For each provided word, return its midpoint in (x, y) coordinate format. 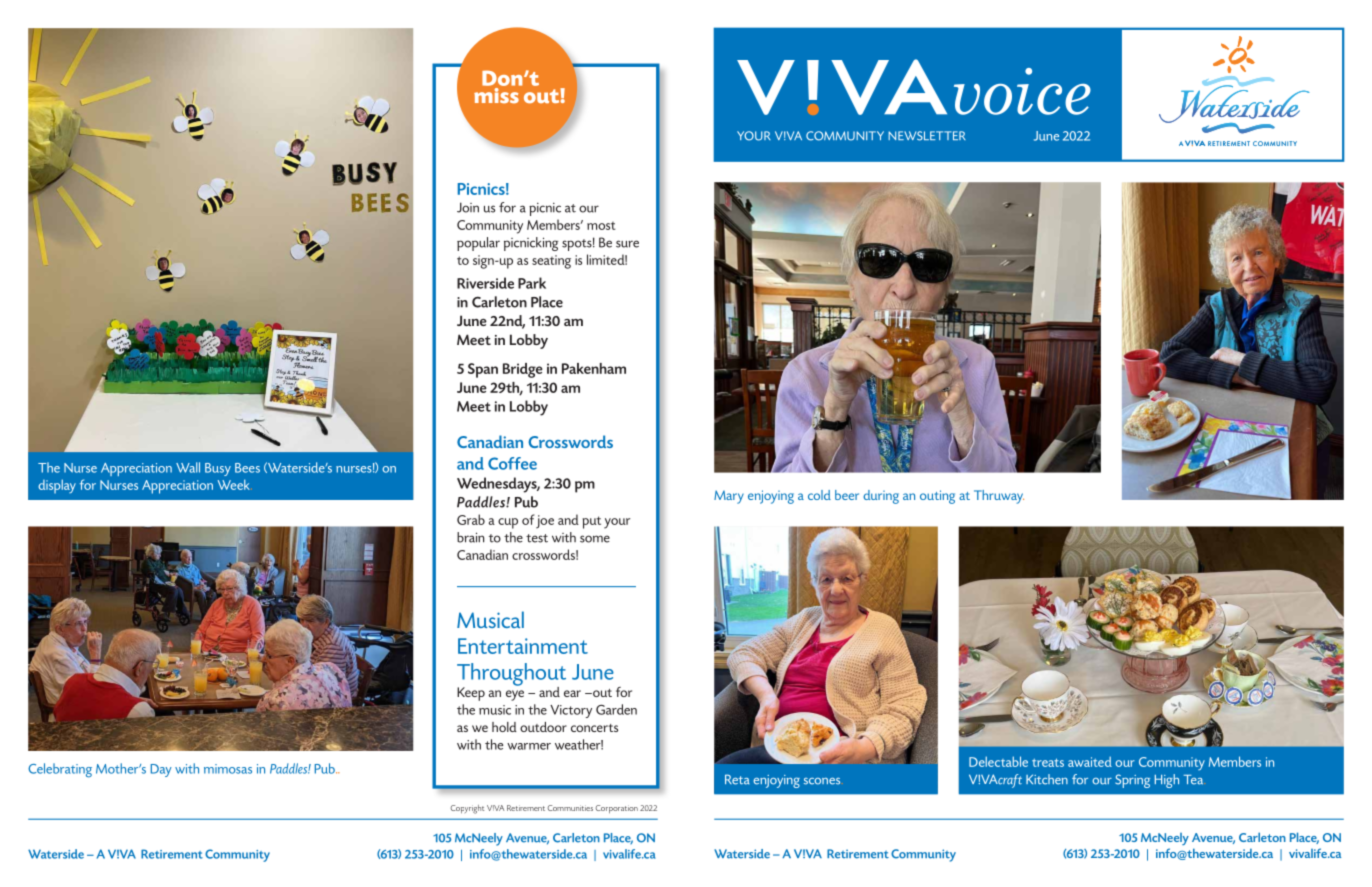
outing (937, 497)
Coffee (512, 463)
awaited (1090, 761)
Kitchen (1047, 779)
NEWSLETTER (927, 136)
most (601, 226)
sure (627, 244)
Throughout (511, 675)
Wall (188, 467)
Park (532, 283)
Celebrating (60, 770)
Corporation (617, 809)
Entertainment (523, 646)
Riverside (485, 283)
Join (468, 207)
